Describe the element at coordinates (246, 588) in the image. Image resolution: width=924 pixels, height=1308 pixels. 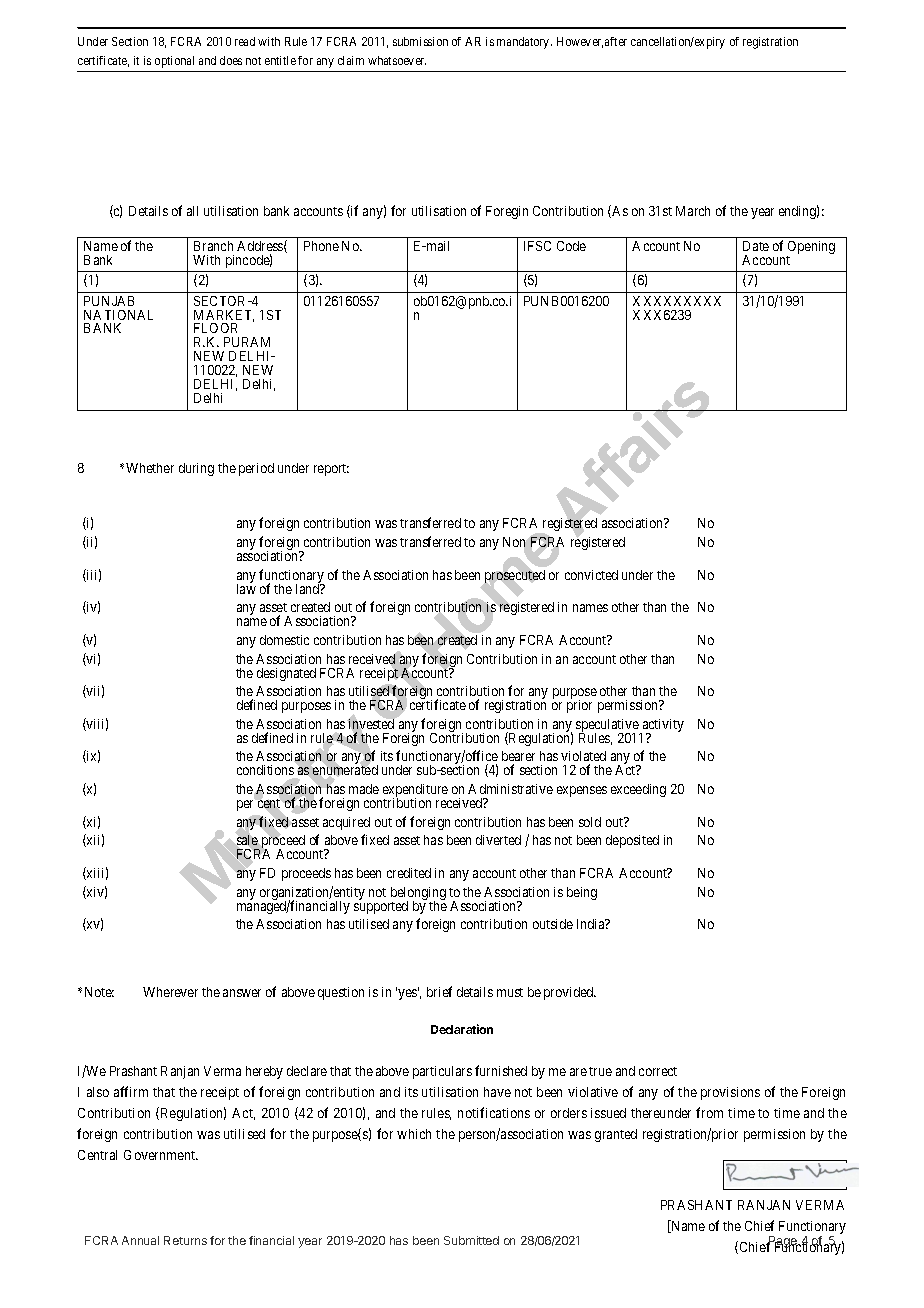
I see `law` at that location.
